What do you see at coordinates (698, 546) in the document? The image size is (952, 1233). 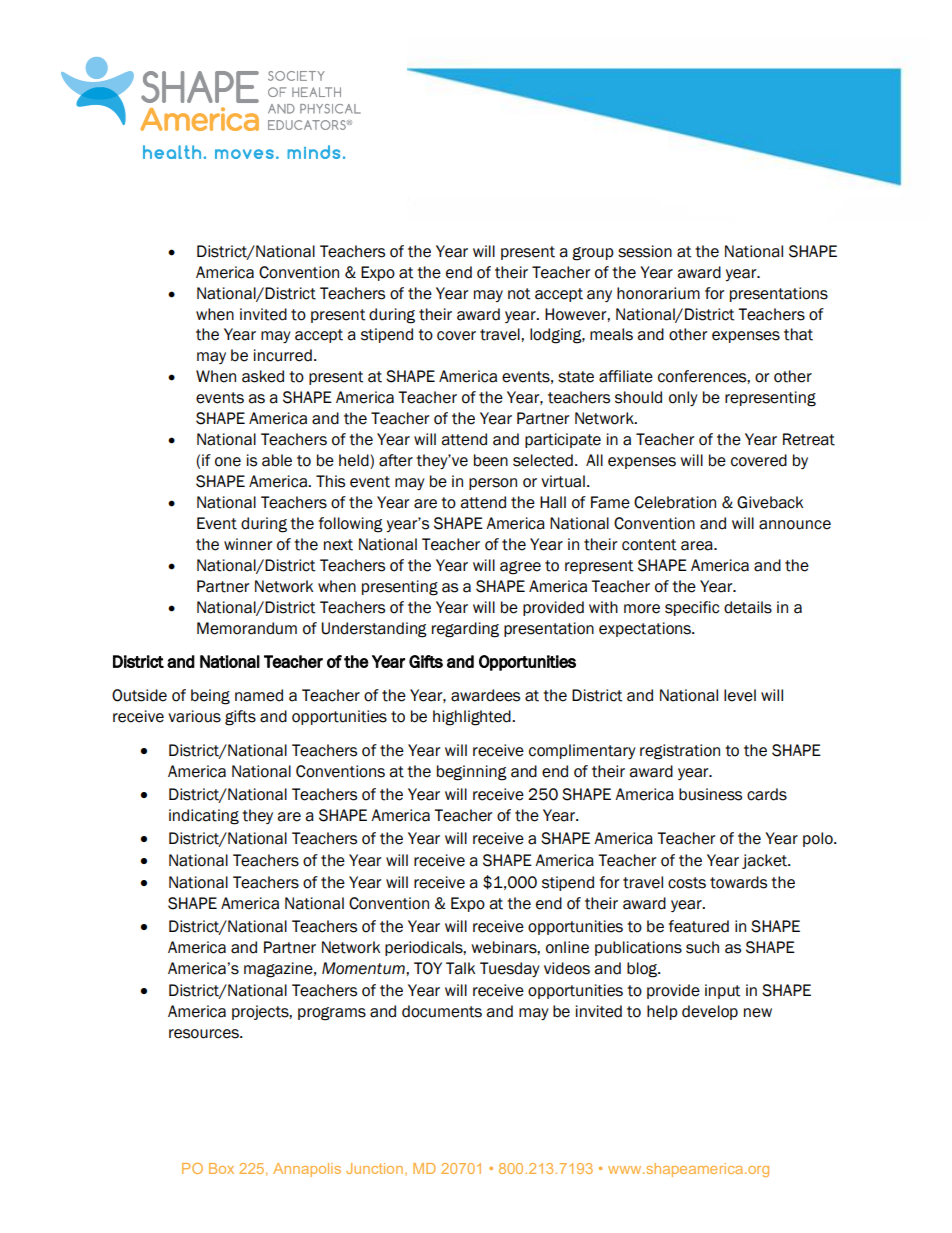 I see `area` at bounding box center [698, 546].
